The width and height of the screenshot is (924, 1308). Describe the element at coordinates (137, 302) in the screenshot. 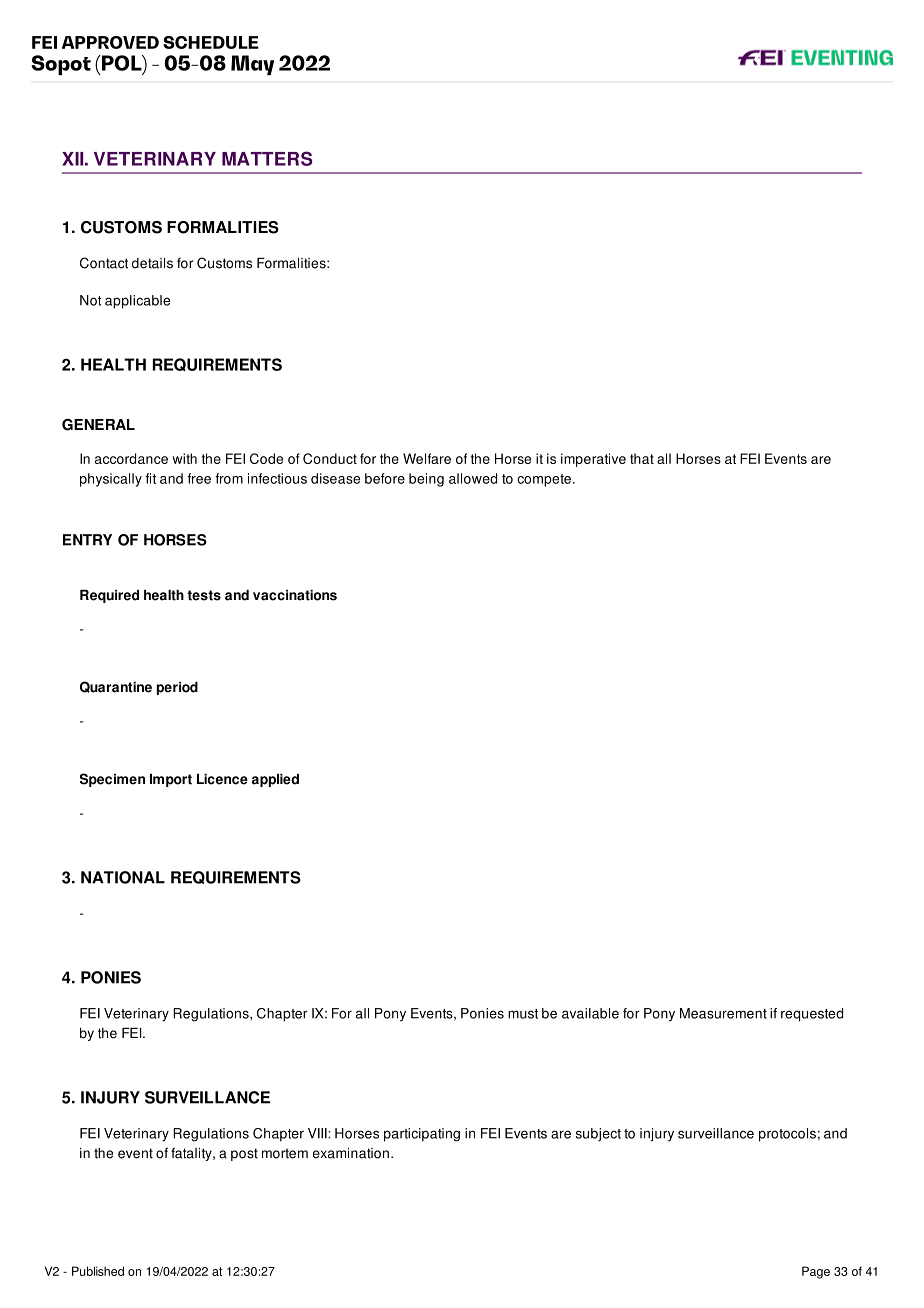

I see `applicable` at that location.
